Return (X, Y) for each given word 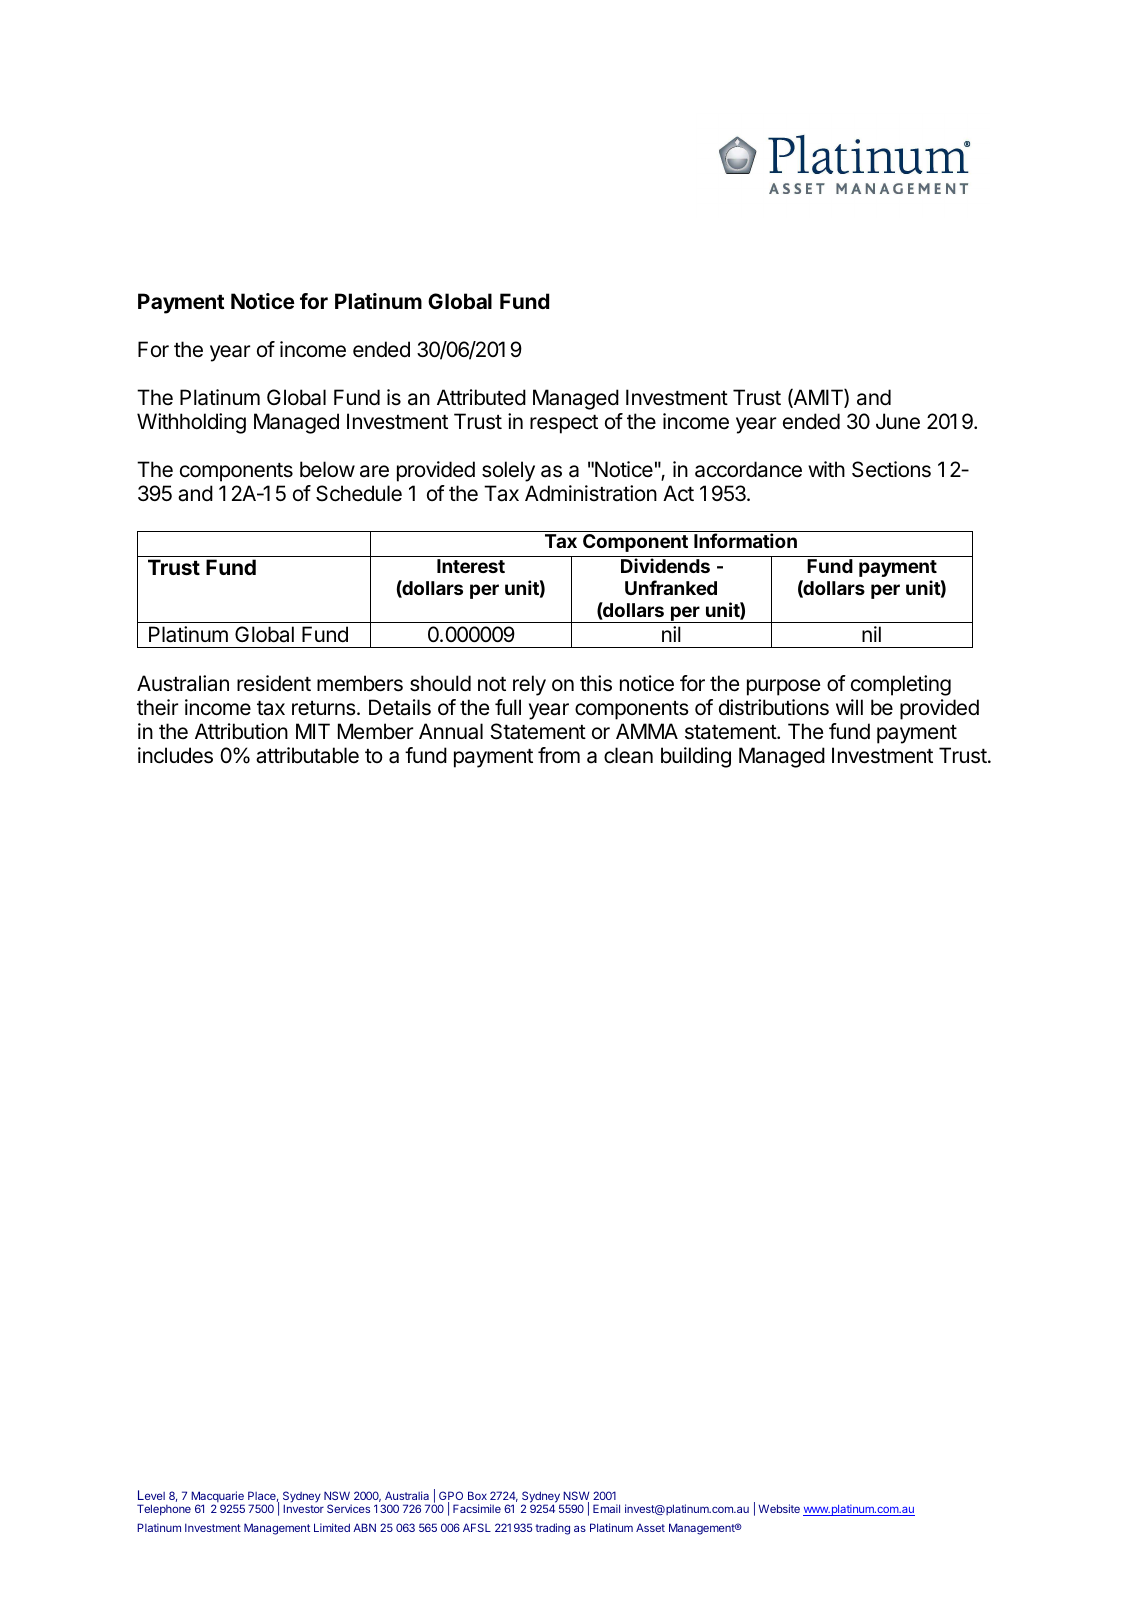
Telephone (164, 1510)
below (327, 469)
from (559, 755)
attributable (307, 755)
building (696, 757)
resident (274, 683)
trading (552, 1529)
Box (477, 1495)
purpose (784, 687)
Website (779, 1508)
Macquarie (217, 1498)
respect (564, 424)
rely (529, 685)
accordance (748, 469)
